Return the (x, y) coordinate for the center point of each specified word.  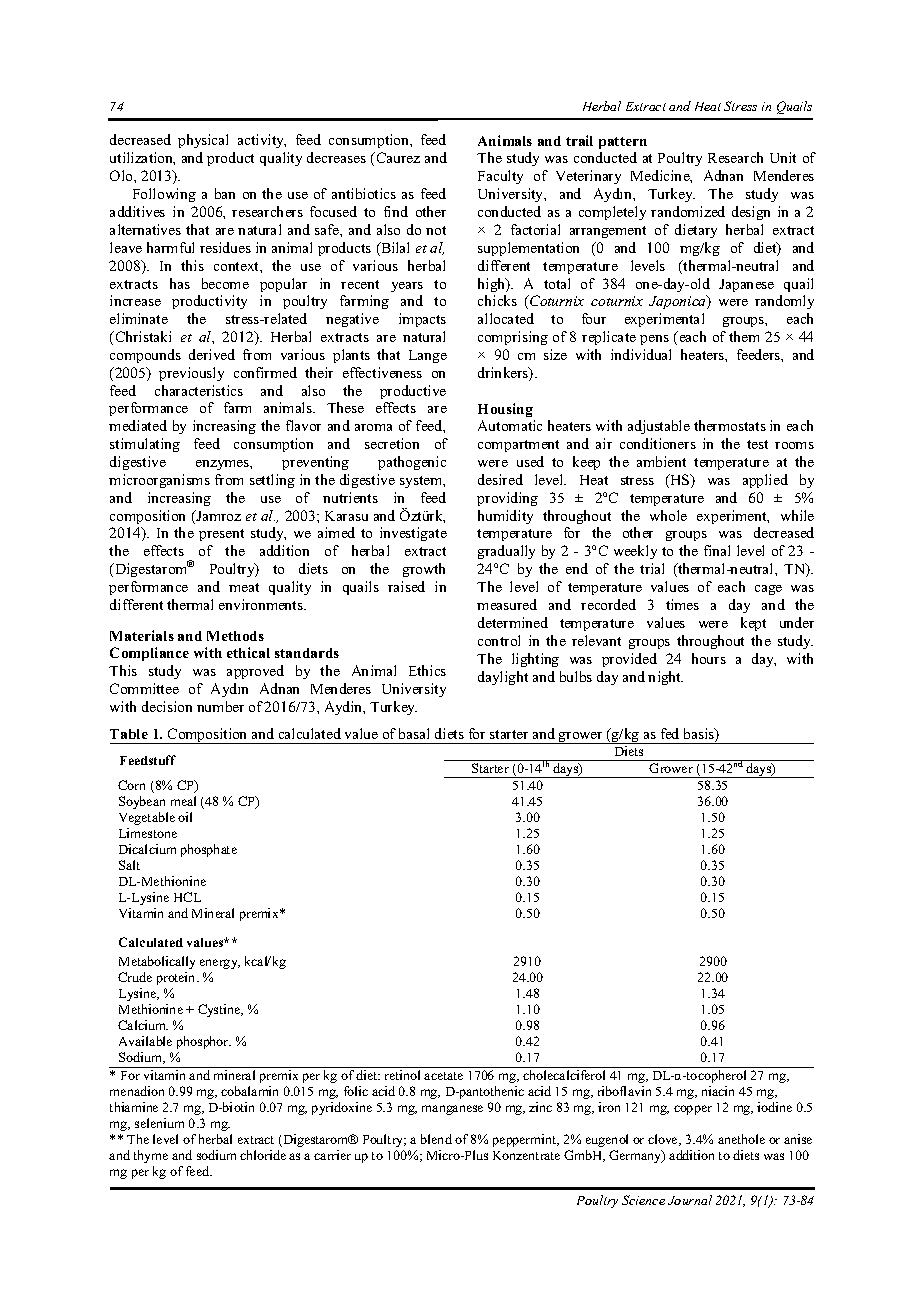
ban (225, 193)
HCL (187, 897)
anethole (741, 1139)
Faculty (500, 177)
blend (436, 1139)
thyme (151, 1156)
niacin (718, 1091)
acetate (443, 1076)
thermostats (730, 425)
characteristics (199, 390)
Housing (505, 410)
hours (709, 658)
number (220, 706)
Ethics (427, 670)
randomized (688, 211)
